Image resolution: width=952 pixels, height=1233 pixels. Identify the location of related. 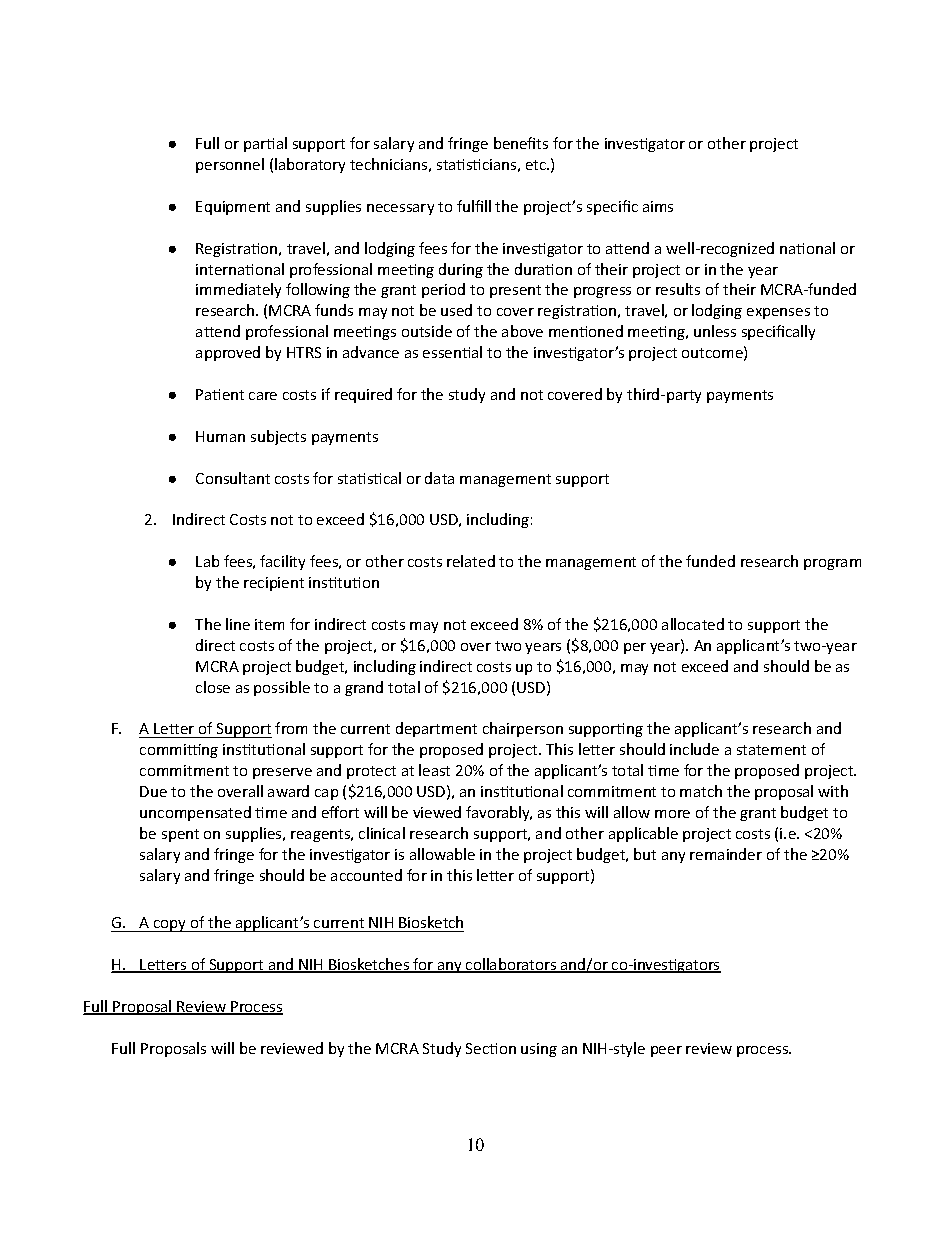
(471, 561).
